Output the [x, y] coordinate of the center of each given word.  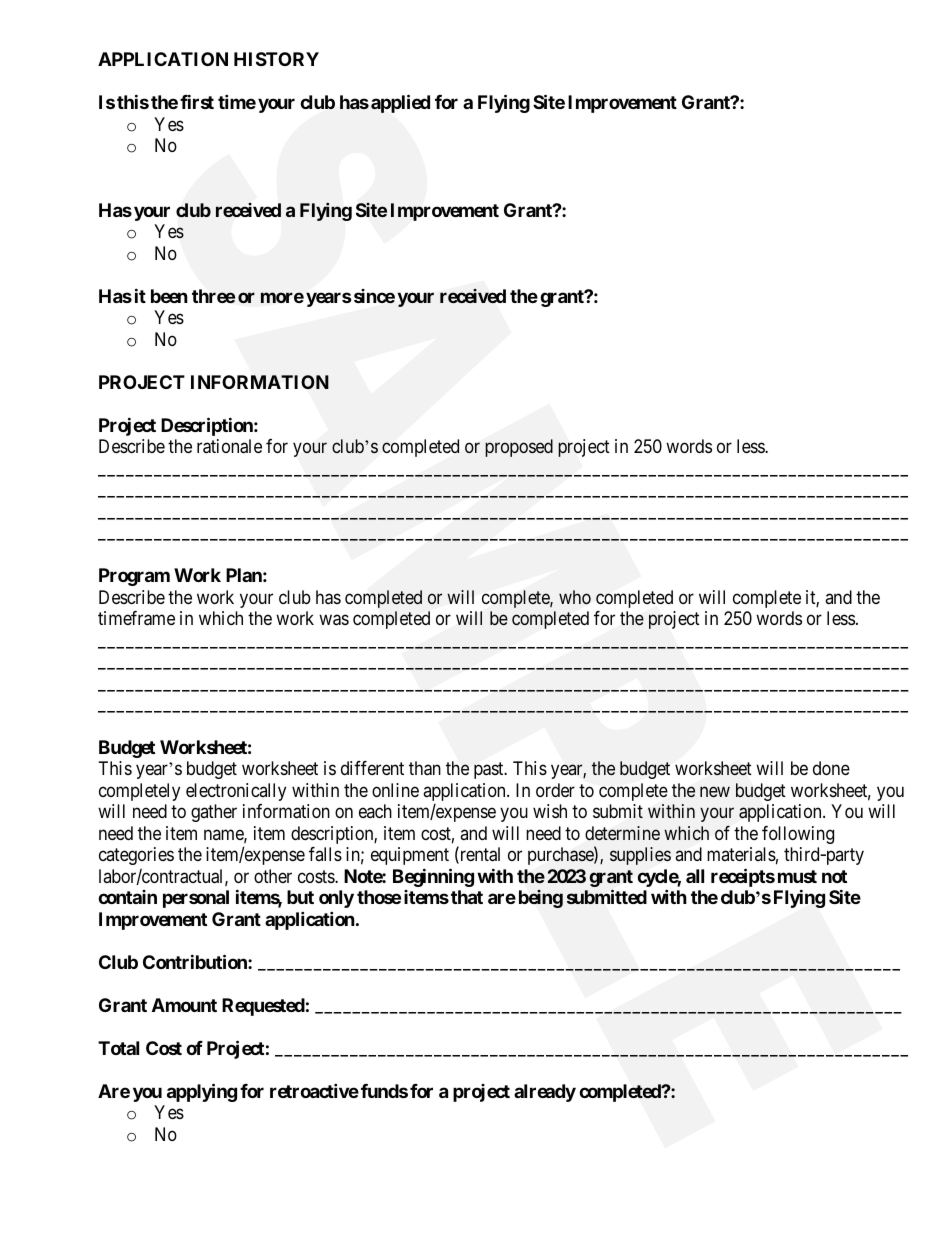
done [831, 768]
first [197, 101]
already [545, 1093]
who [575, 597]
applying [202, 1092]
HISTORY [276, 59]
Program [134, 577]
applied [400, 103]
